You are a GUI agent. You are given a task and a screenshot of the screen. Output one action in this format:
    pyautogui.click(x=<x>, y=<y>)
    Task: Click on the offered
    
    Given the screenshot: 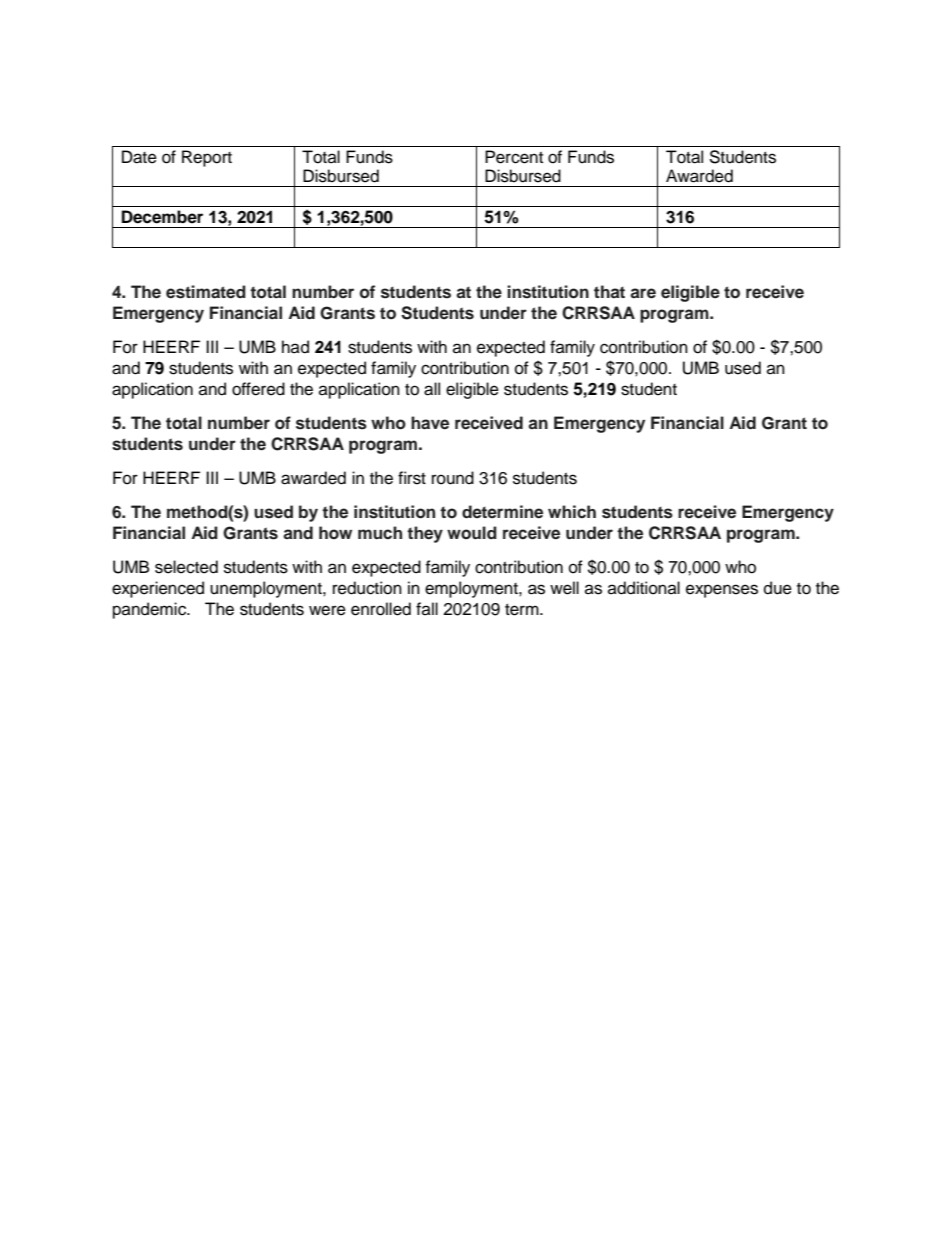 What is the action you would take?
    pyautogui.click(x=258, y=389)
